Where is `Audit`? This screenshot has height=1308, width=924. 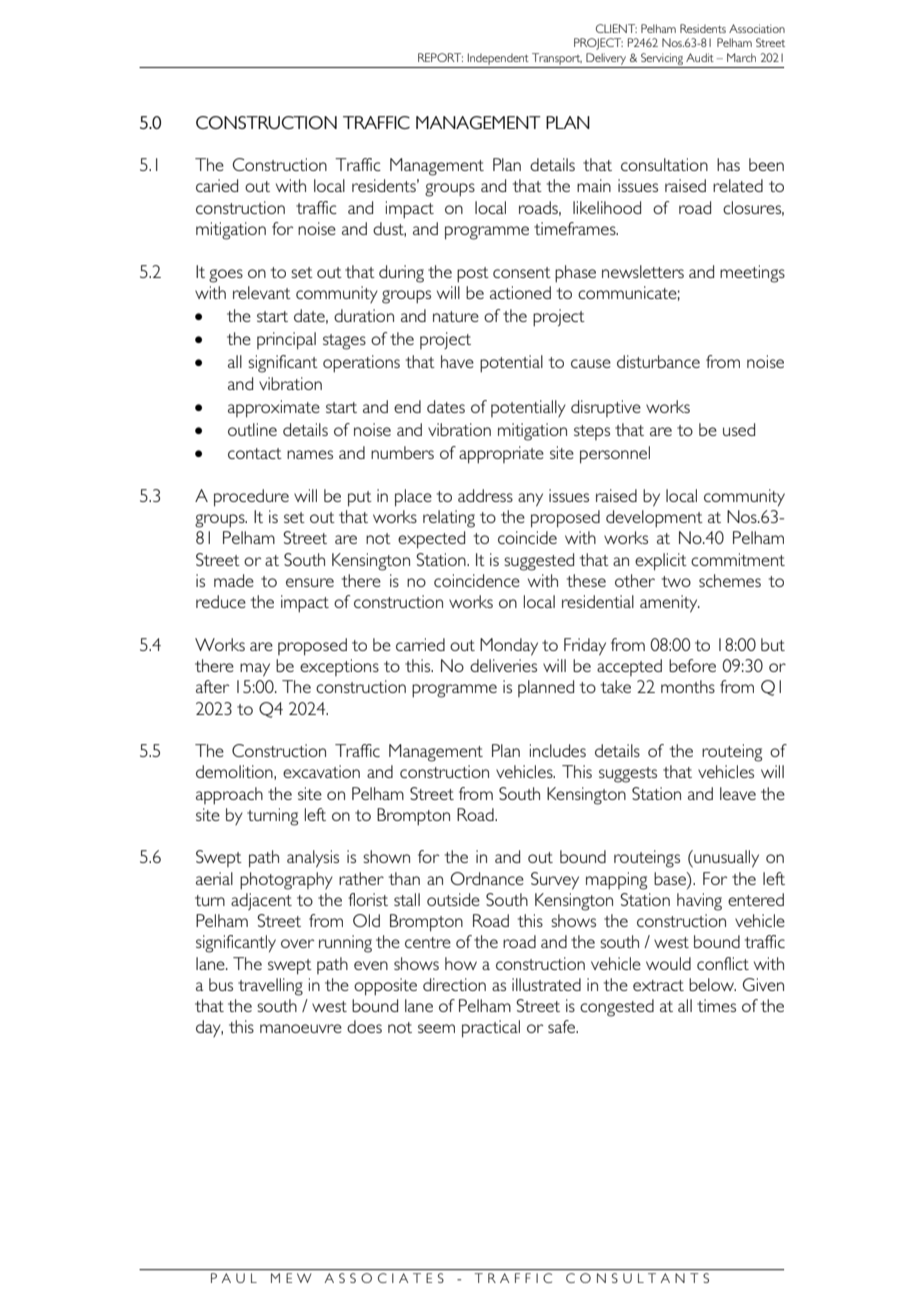 Audit is located at coordinates (700, 57).
